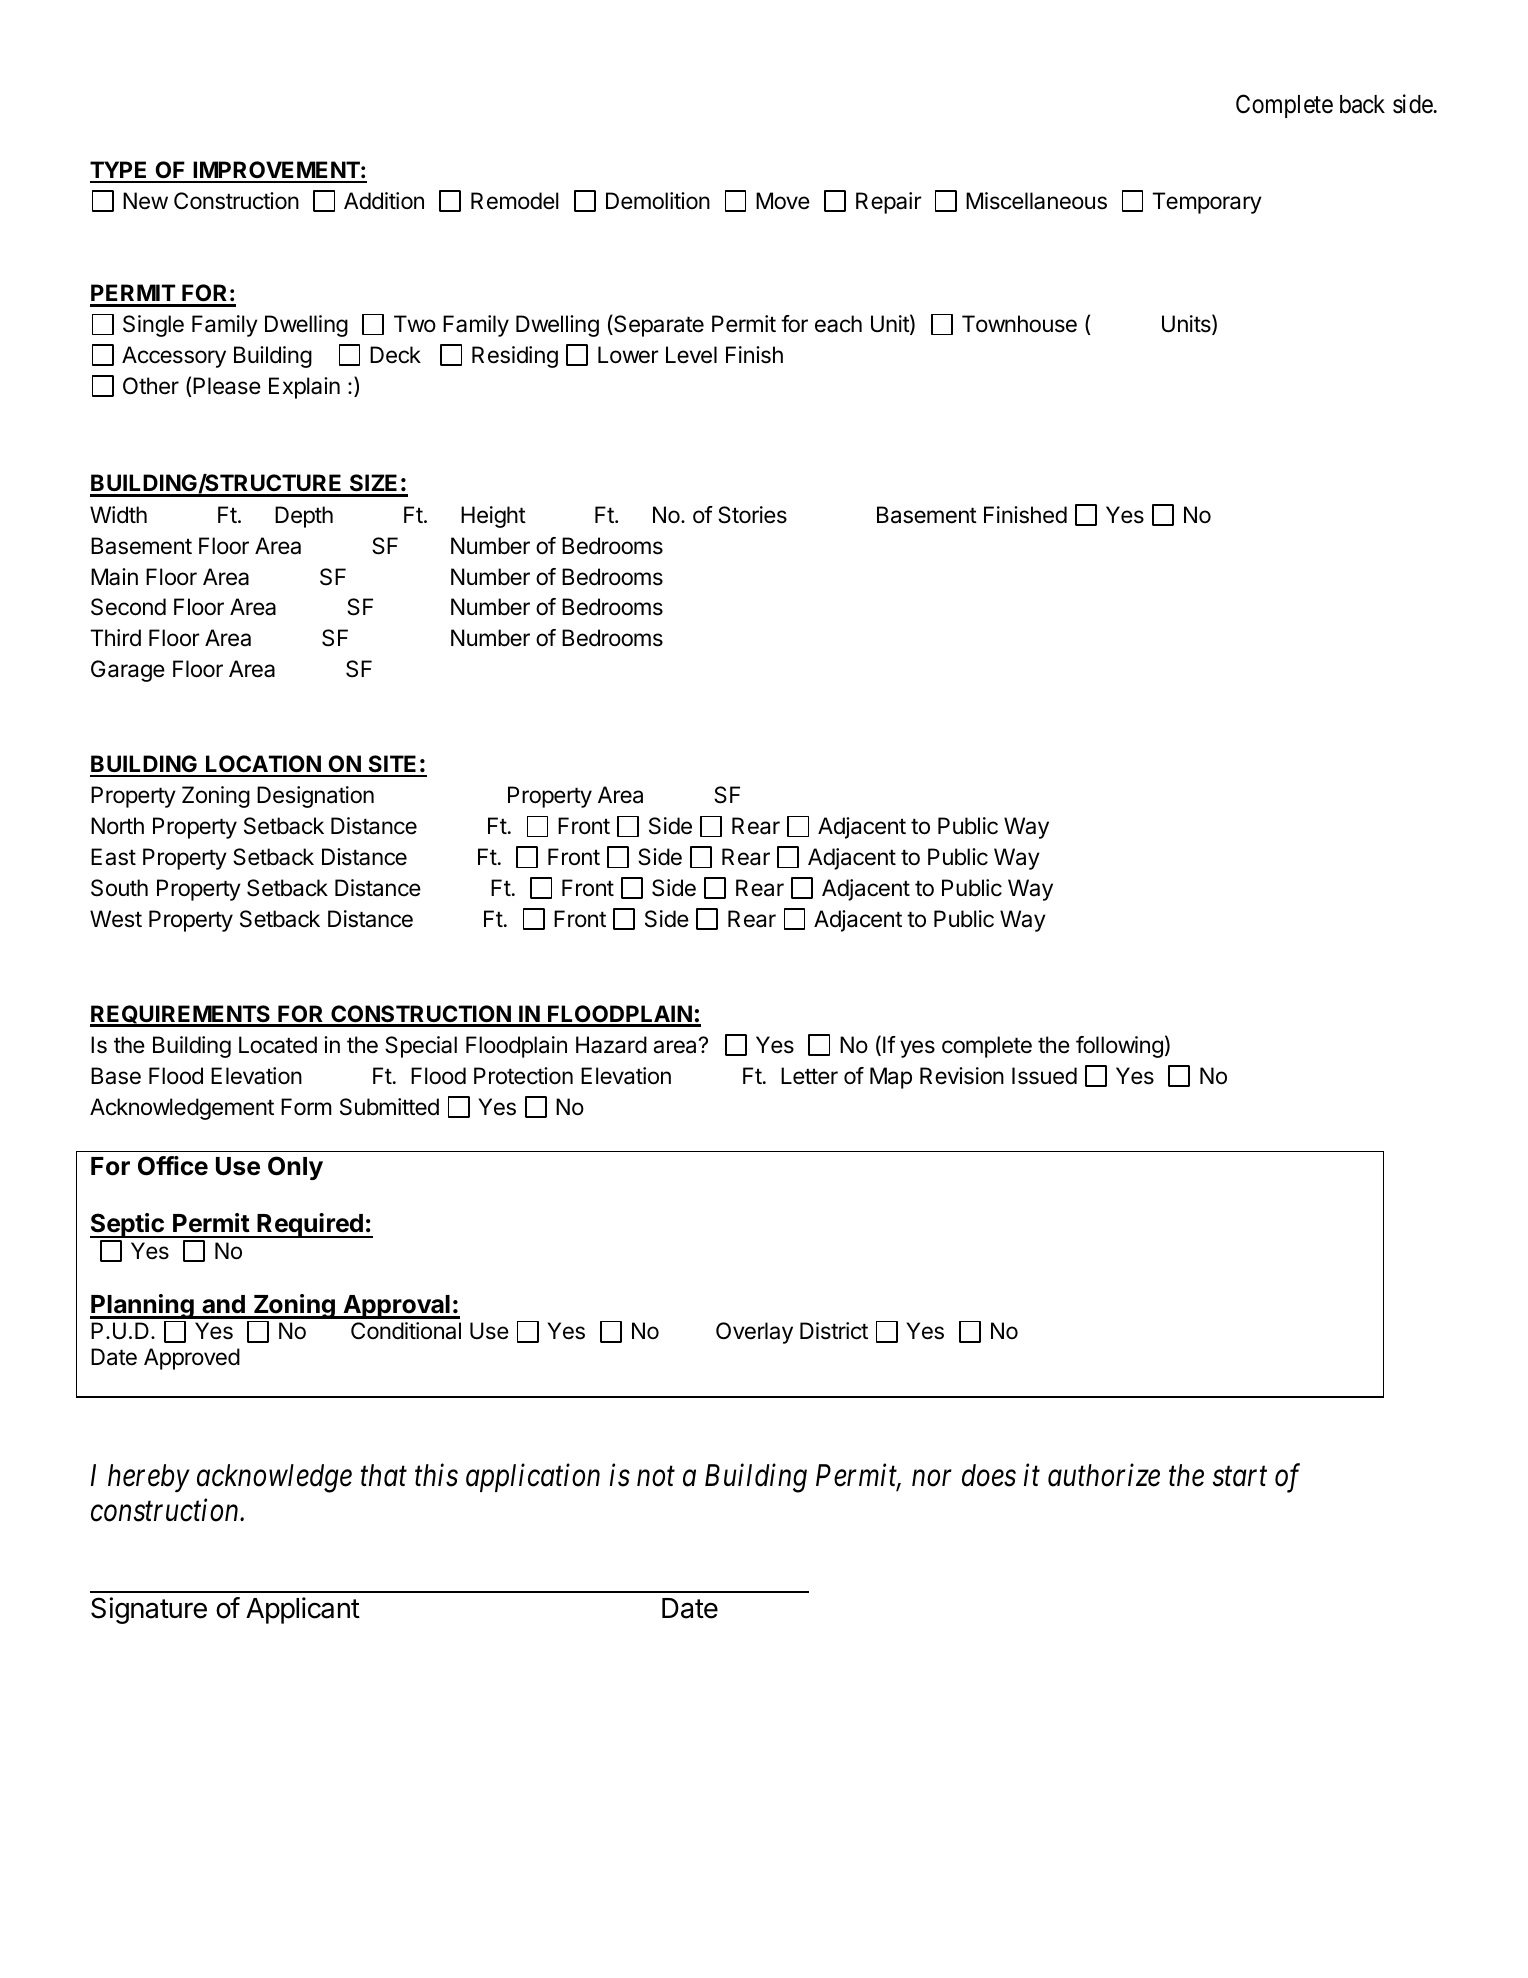 This screenshot has height=1978, width=1528. I want to click on Demolition, so click(658, 201).
